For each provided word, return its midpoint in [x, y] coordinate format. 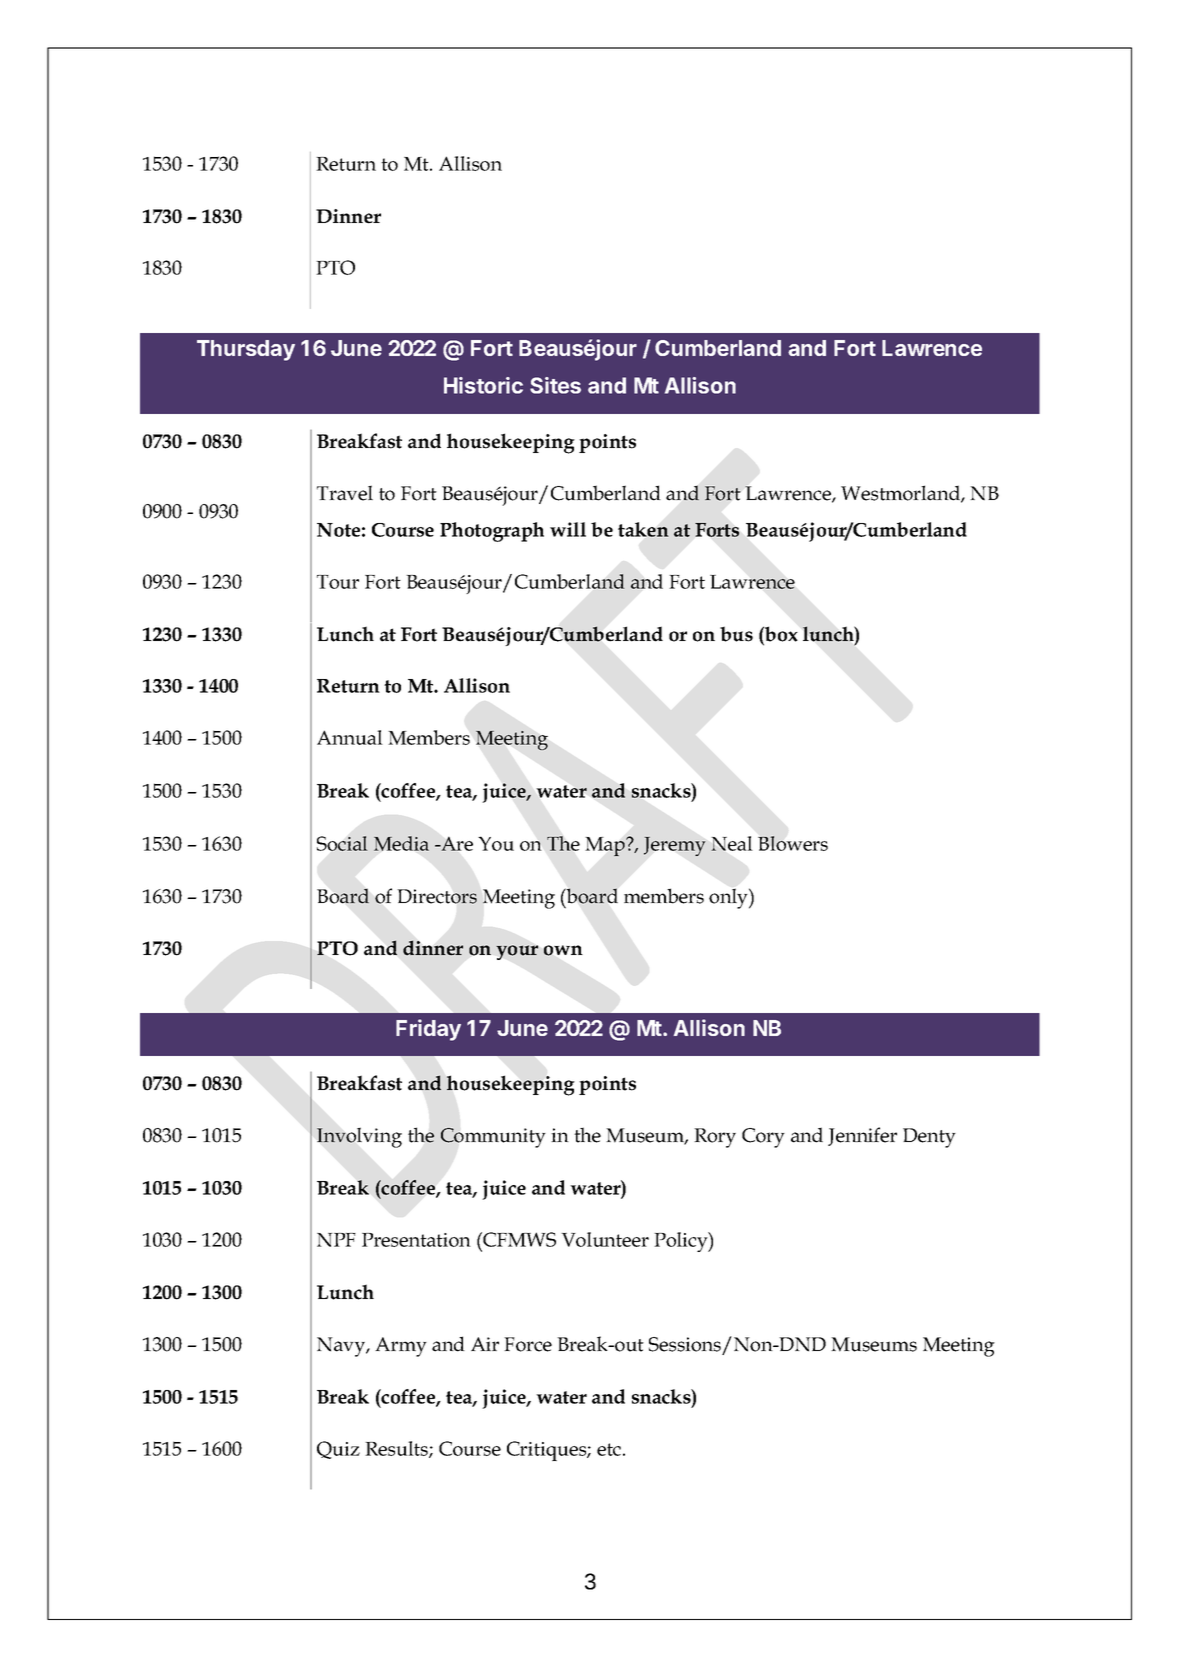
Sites [555, 385]
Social [342, 843]
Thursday [246, 350]
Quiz [338, 1450]
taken [643, 529]
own [563, 950]
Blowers [793, 843]
